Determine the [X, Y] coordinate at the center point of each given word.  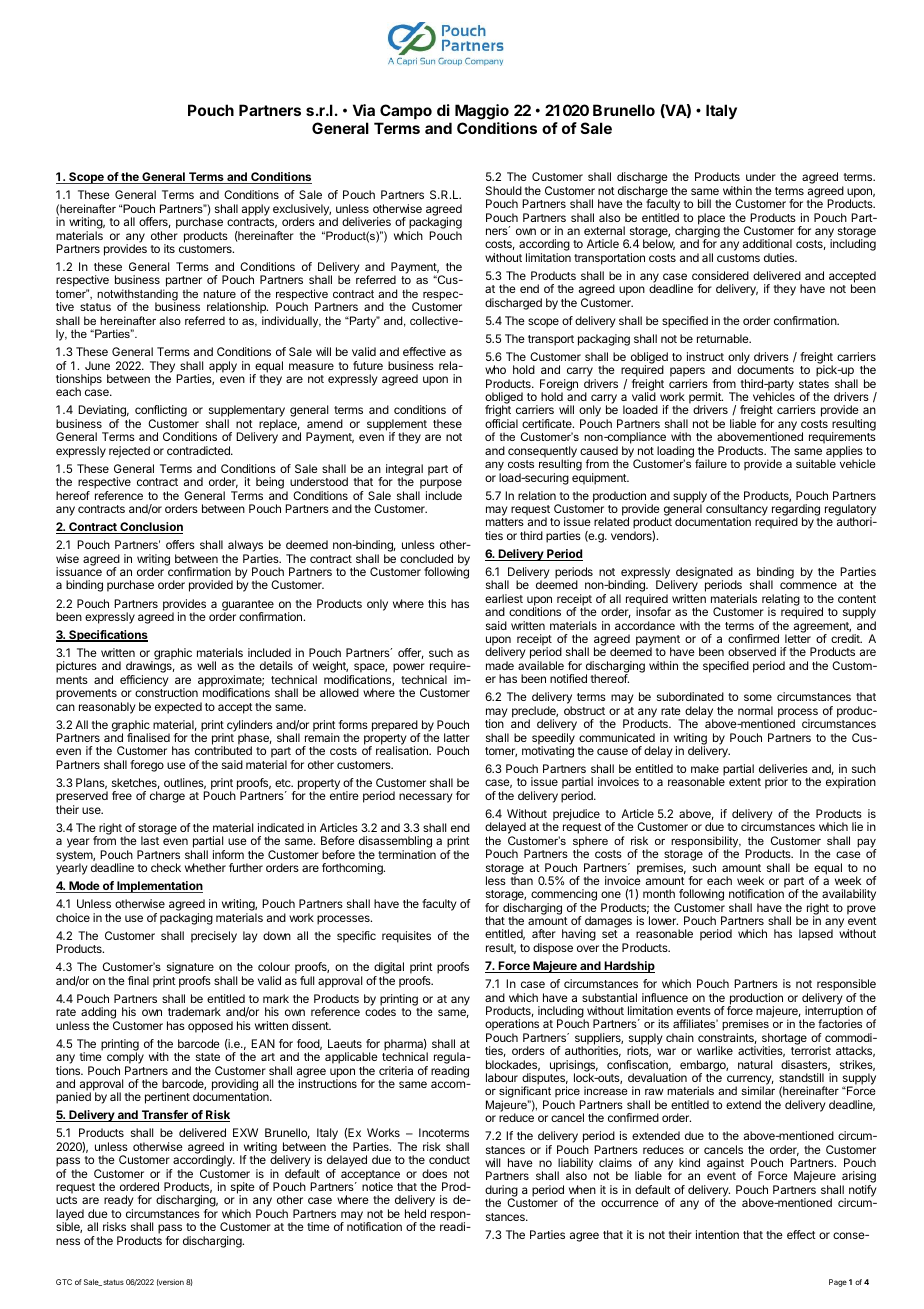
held [415, 1213]
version [170, 1282]
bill [704, 203]
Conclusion [150, 528]
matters [505, 522]
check [166, 867]
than [522, 880]
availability [848, 896]
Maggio [482, 112]
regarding [797, 511]
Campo [406, 111]
